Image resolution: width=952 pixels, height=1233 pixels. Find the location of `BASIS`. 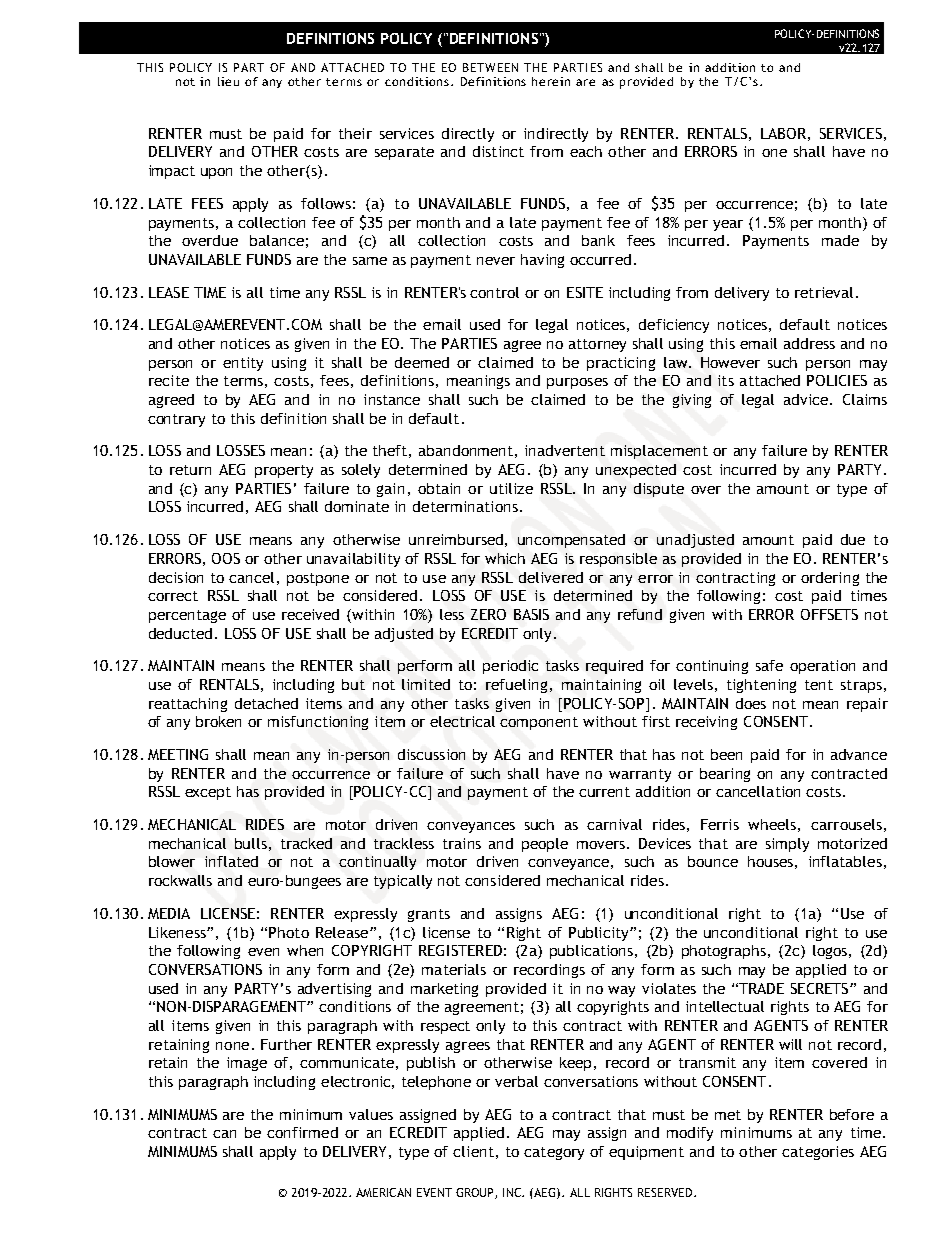

BASIS is located at coordinates (531, 614).
